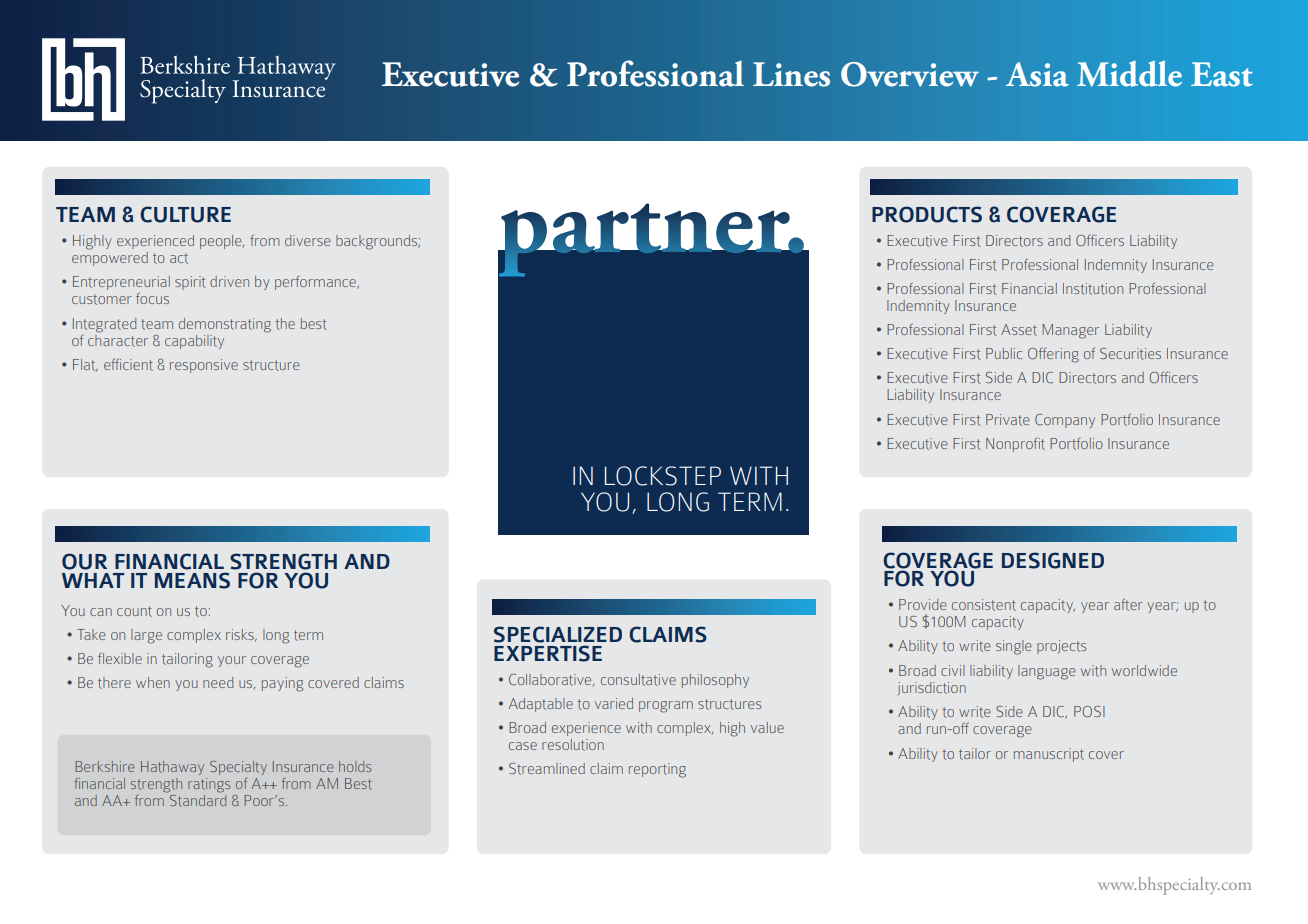 The height and width of the screenshot is (924, 1308). I want to click on Lines, so click(791, 74).
